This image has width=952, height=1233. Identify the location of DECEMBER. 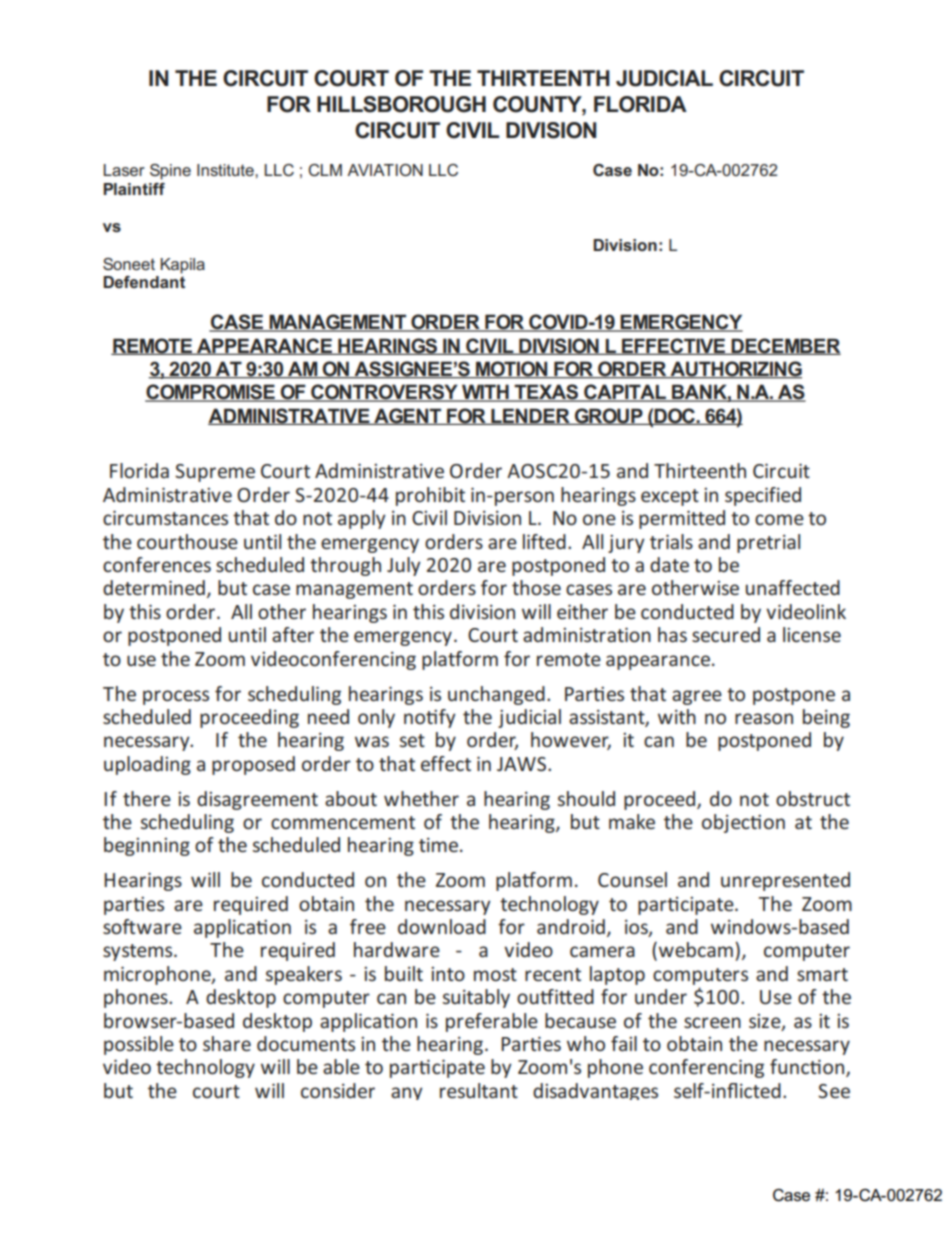
(785, 346).
